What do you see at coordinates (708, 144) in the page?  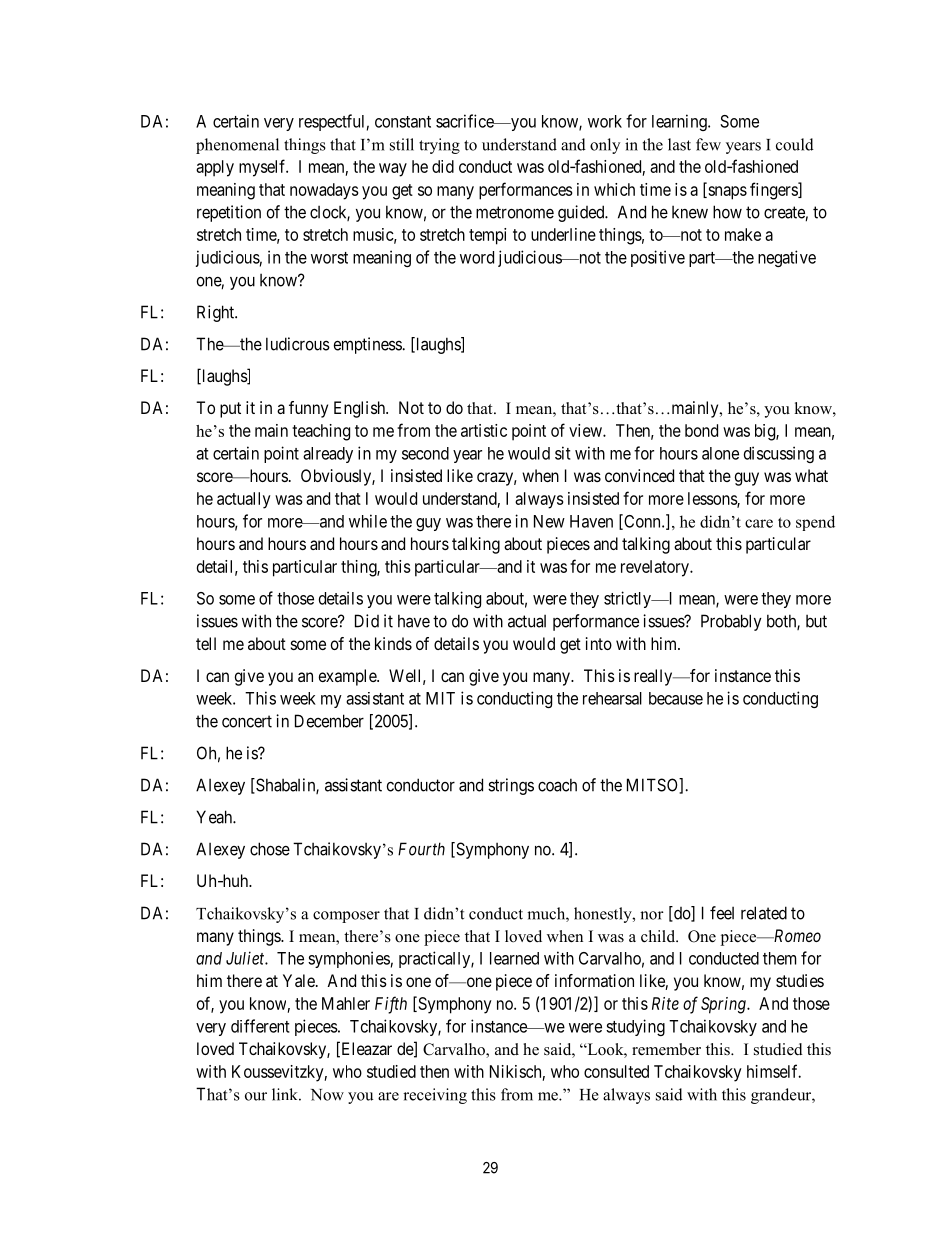 I see `few` at bounding box center [708, 144].
